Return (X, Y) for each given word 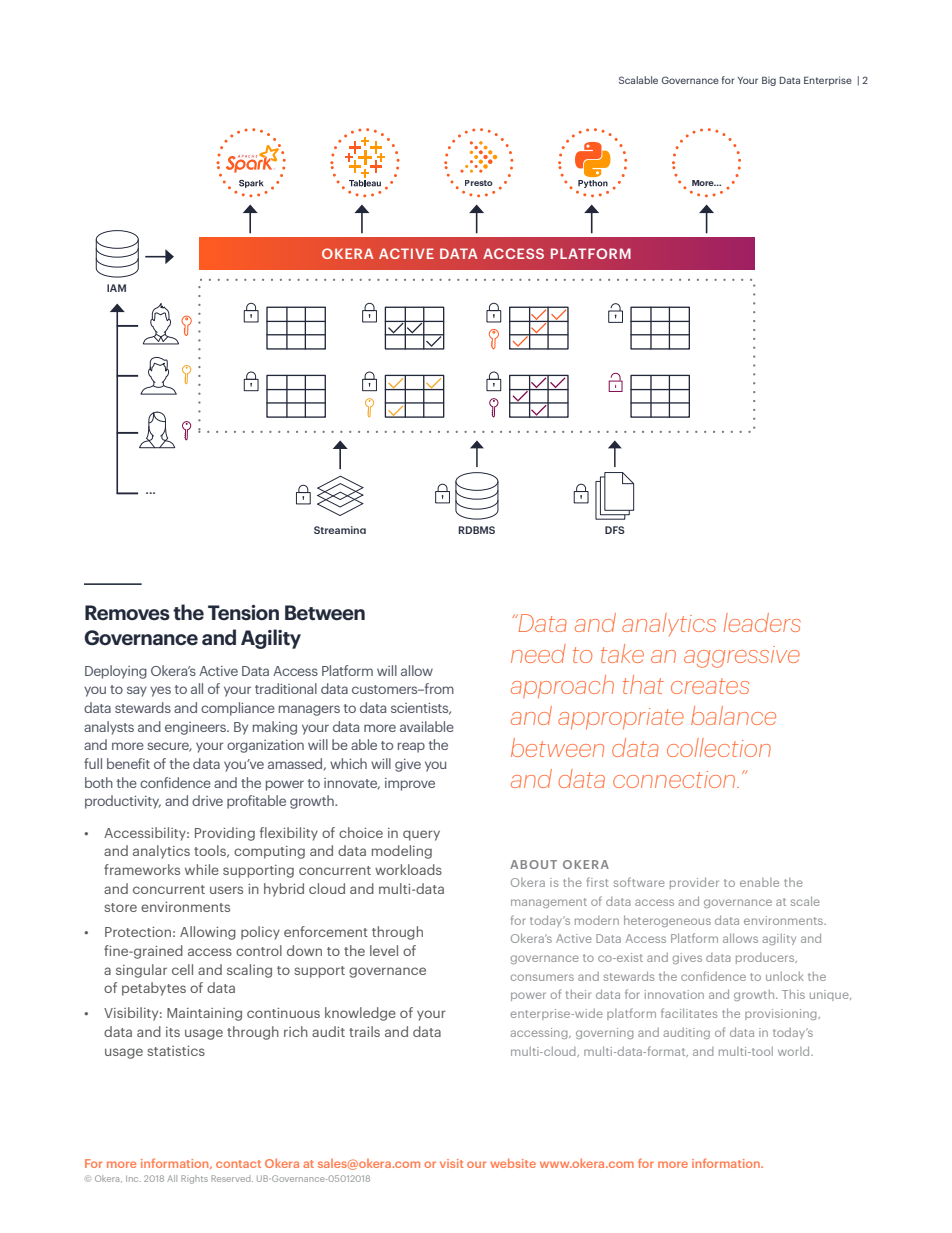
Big (769, 81)
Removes (127, 612)
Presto (479, 183)
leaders (762, 622)
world (795, 1051)
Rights (194, 1179)
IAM (116, 288)
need (538, 653)
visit (452, 1163)
